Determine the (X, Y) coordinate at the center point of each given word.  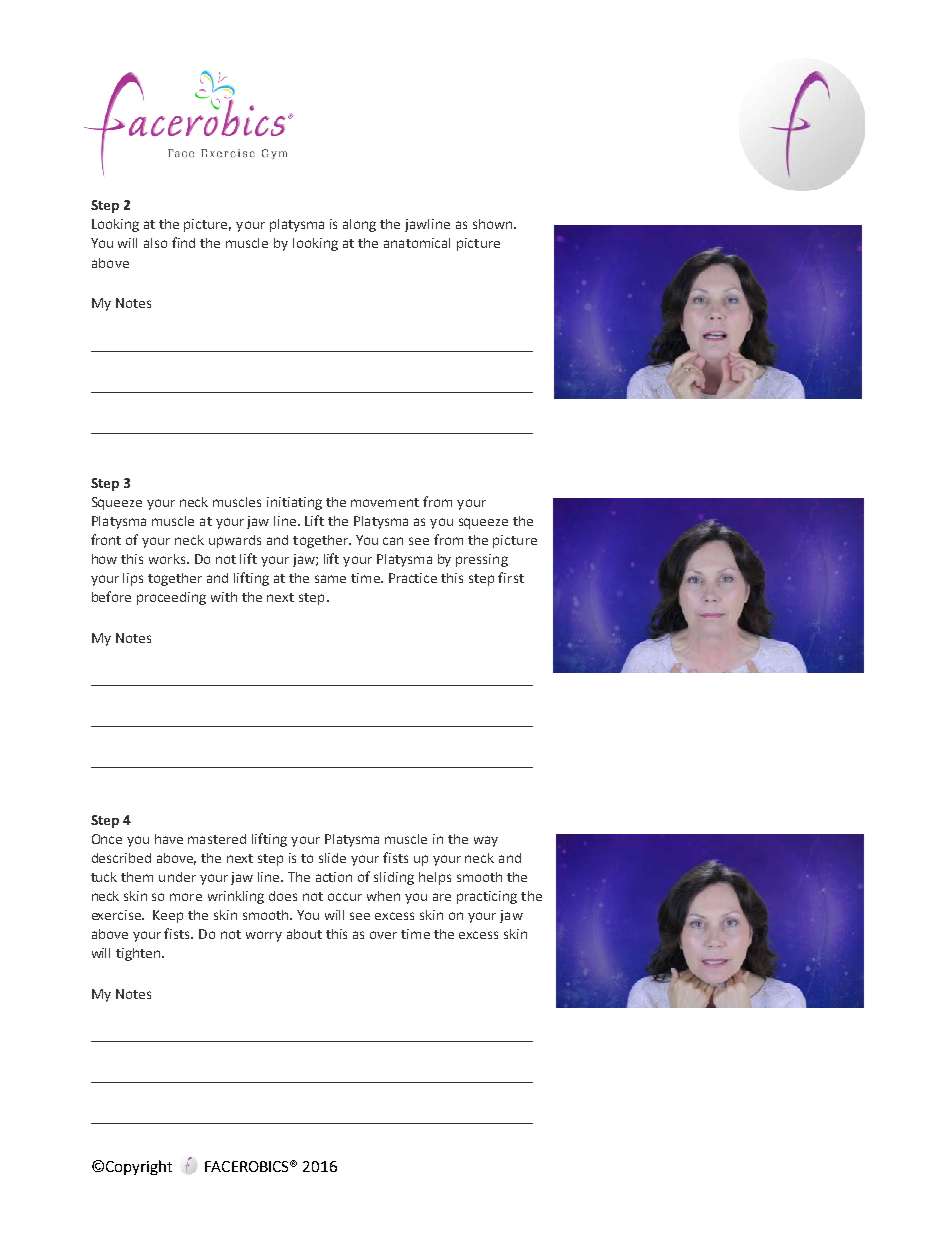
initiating (294, 503)
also (155, 243)
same (330, 579)
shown (494, 224)
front (106, 539)
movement (385, 502)
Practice (413, 578)
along (359, 225)
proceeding (171, 598)
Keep (168, 916)
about (304, 934)
